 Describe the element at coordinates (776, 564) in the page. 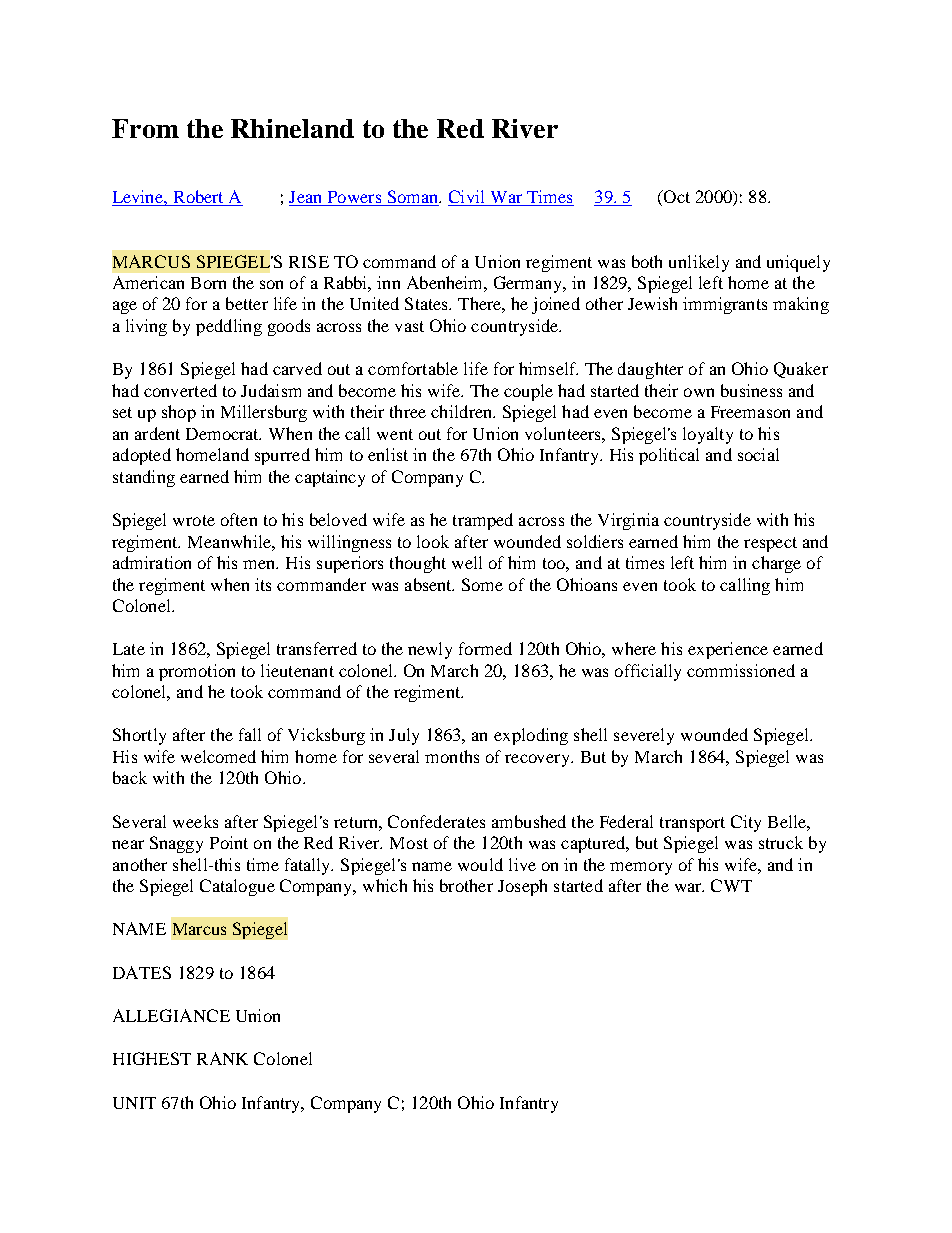

I see `charge` at that location.
